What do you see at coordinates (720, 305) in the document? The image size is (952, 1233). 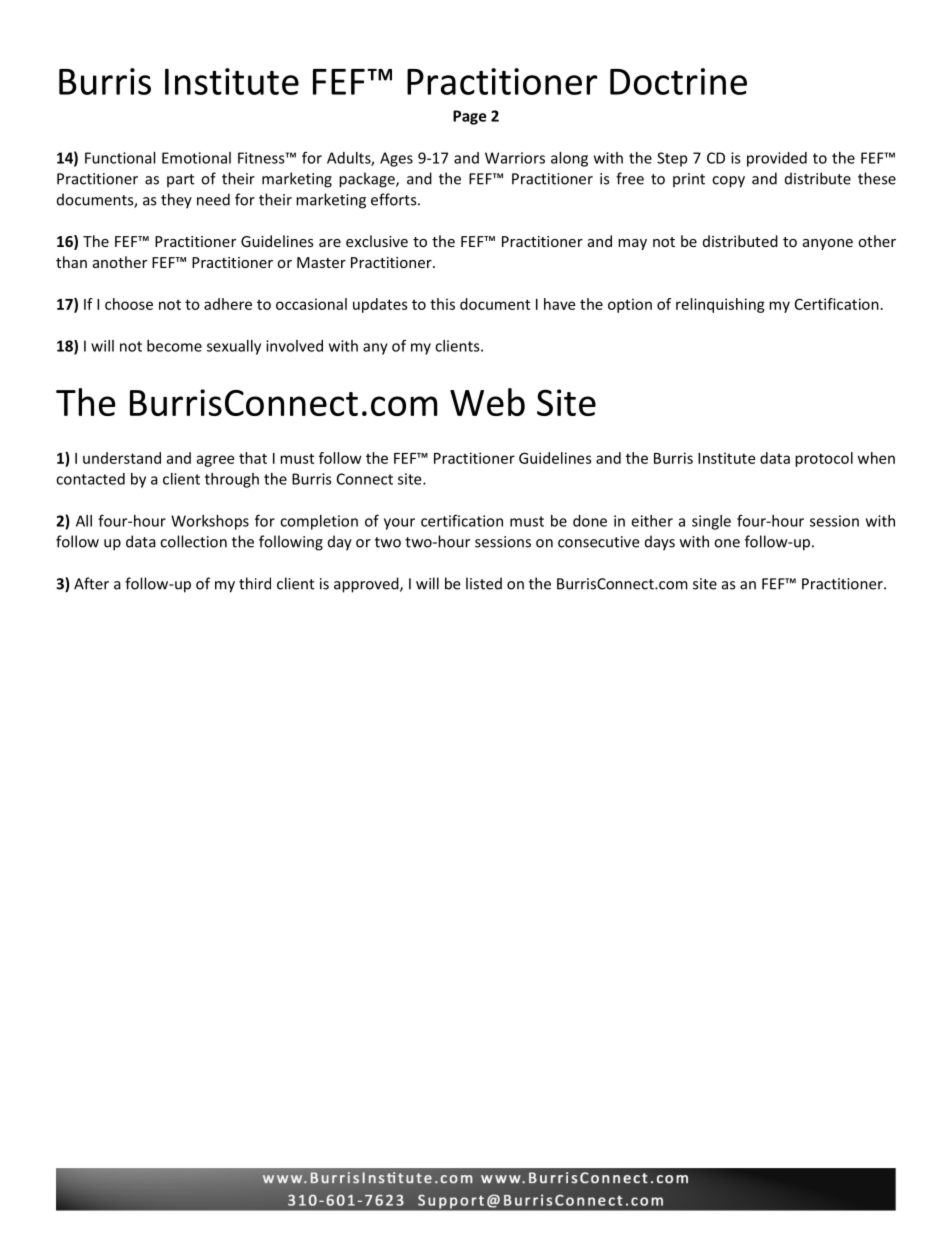 I see `relinquishing` at bounding box center [720, 305].
